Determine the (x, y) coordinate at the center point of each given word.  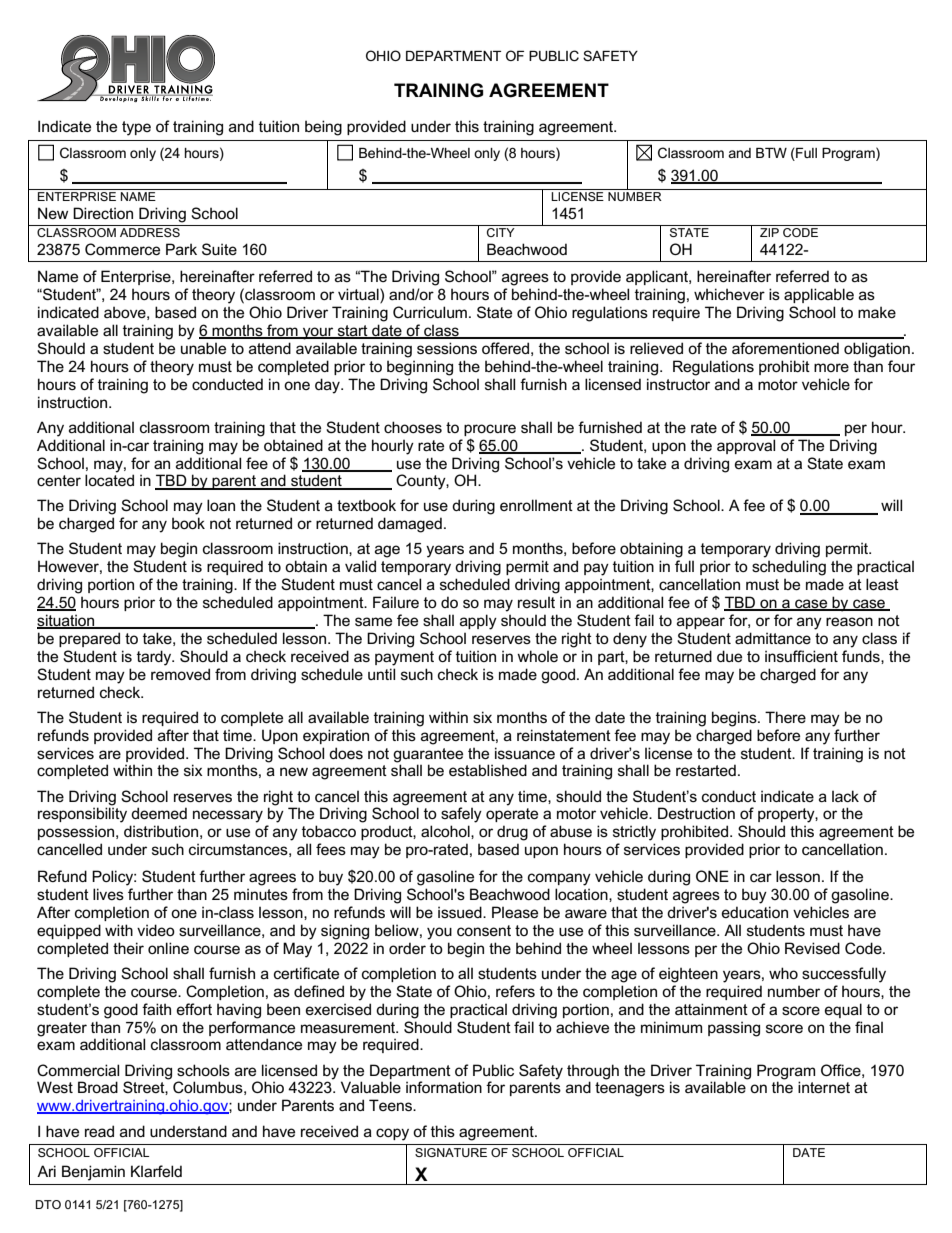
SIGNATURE (451, 1152)
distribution (161, 831)
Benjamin (93, 1173)
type (136, 128)
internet (824, 1087)
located (109, 480)
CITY (501, 232)
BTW (771, 153)
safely (461, 815)
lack (845, 796)
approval (746, 446)
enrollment (536, 505)
